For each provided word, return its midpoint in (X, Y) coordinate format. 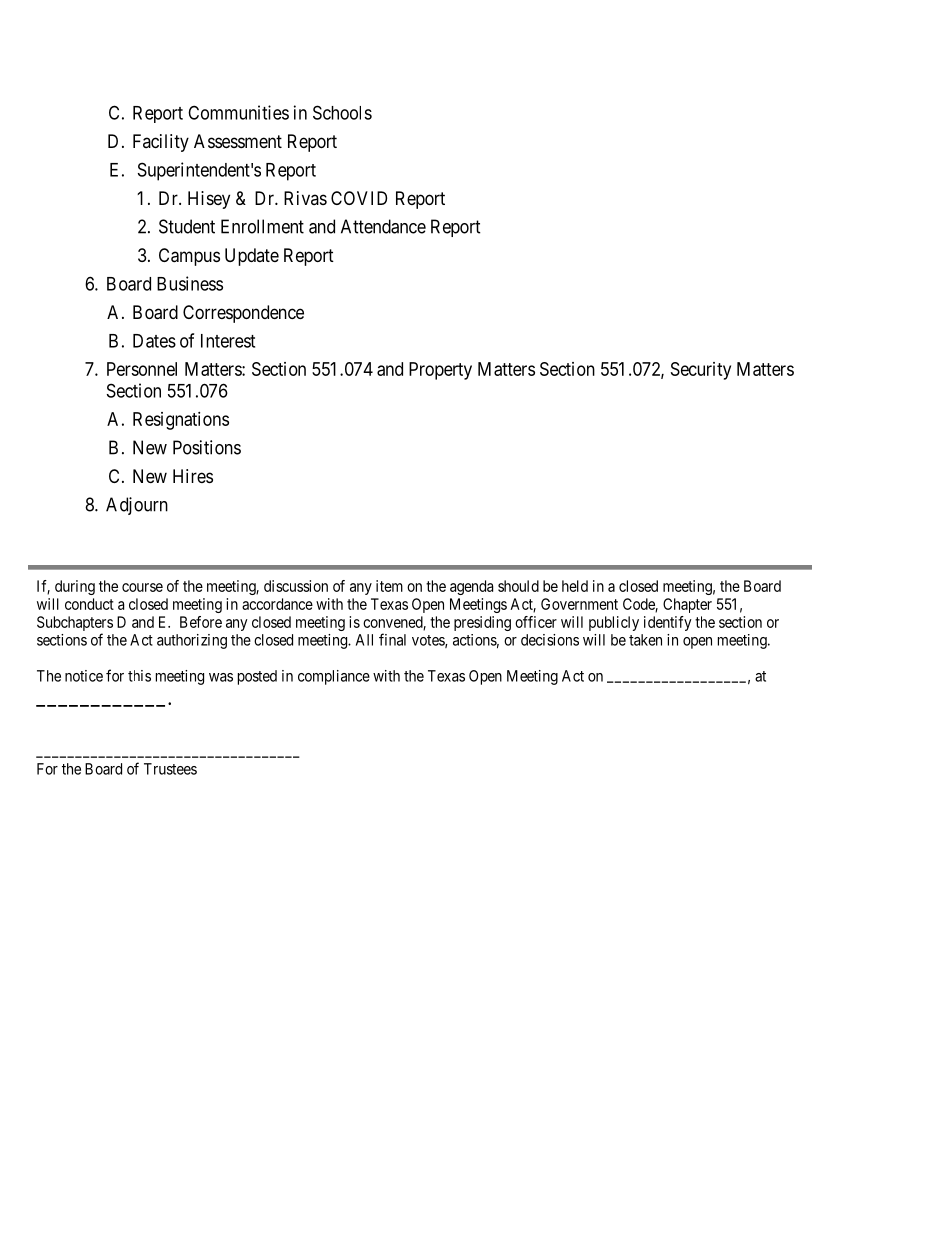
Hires (193, 476)
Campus (189, 257)
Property (440, 371)
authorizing (192, 641)
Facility (161, 143)
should (518, 586)
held (575, 586)
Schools (342, 112)
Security (701, 371)
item (389, 586)
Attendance (383, 226)
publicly (614, 623)
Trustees (170, 769)
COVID (359, 198)
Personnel (142, 369)
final (392, 639)
